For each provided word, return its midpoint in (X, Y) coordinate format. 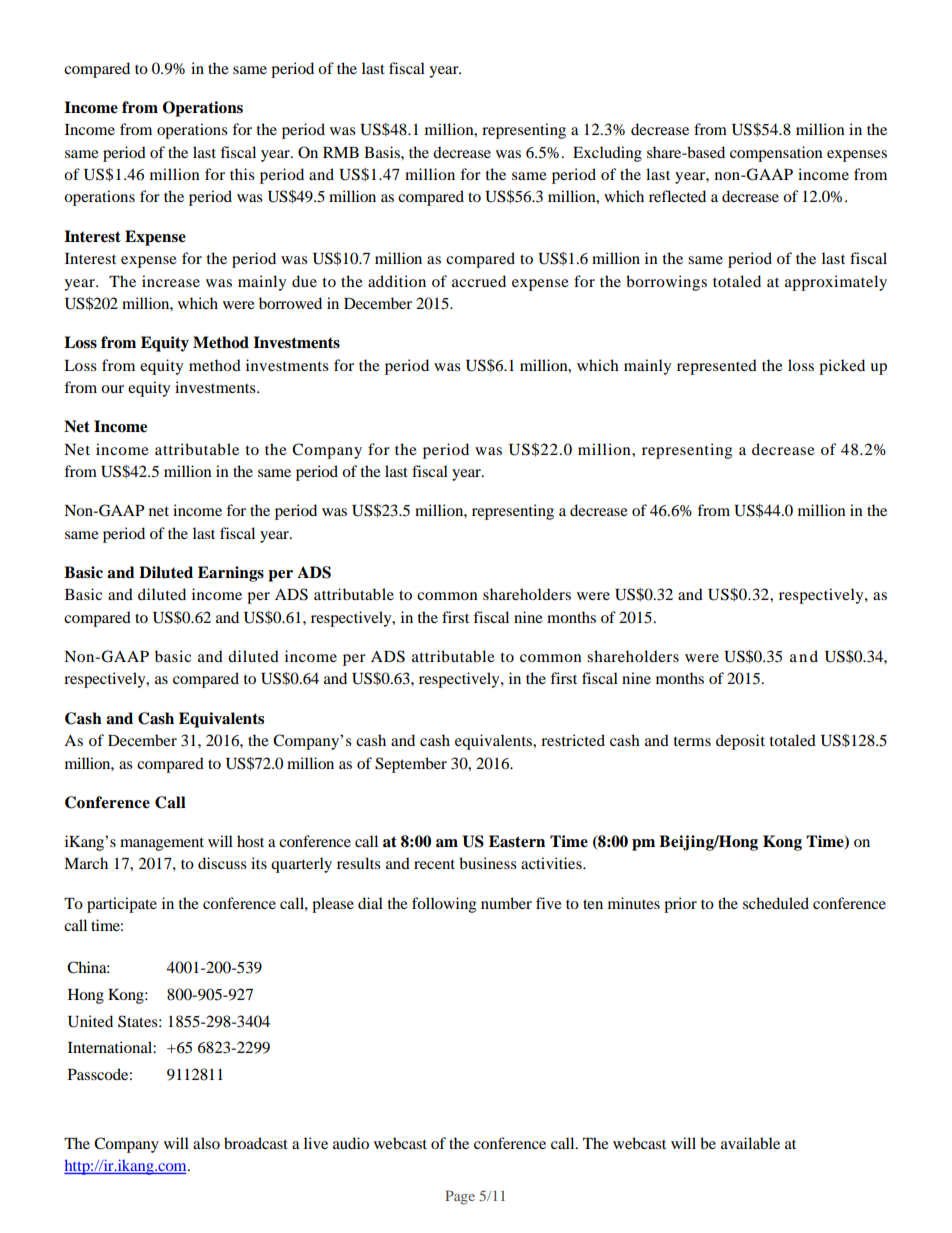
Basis (383, 152)
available (750, 1143)
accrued (479, 281)
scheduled (776, 903)
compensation (776, 154)
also (206, 1143)
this (242, 174)
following (444, 905)
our (112, 389)
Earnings (231, 574)
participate (122, 905)
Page (460, 1197)
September (411, 765)
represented (717, 367)
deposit (740, 742)
